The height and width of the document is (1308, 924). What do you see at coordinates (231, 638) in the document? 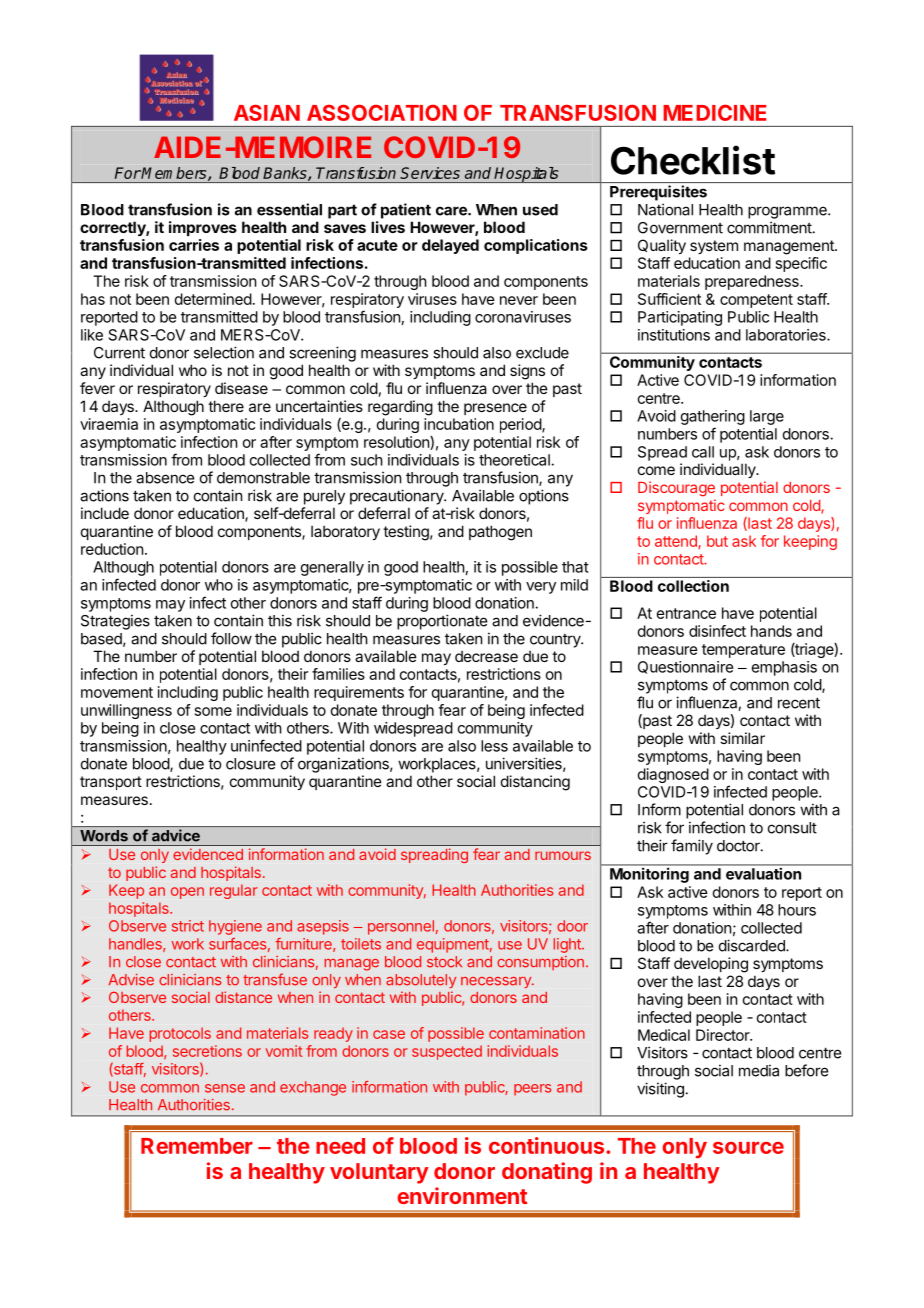
I see `follow` at bounding box center [231, 638].
